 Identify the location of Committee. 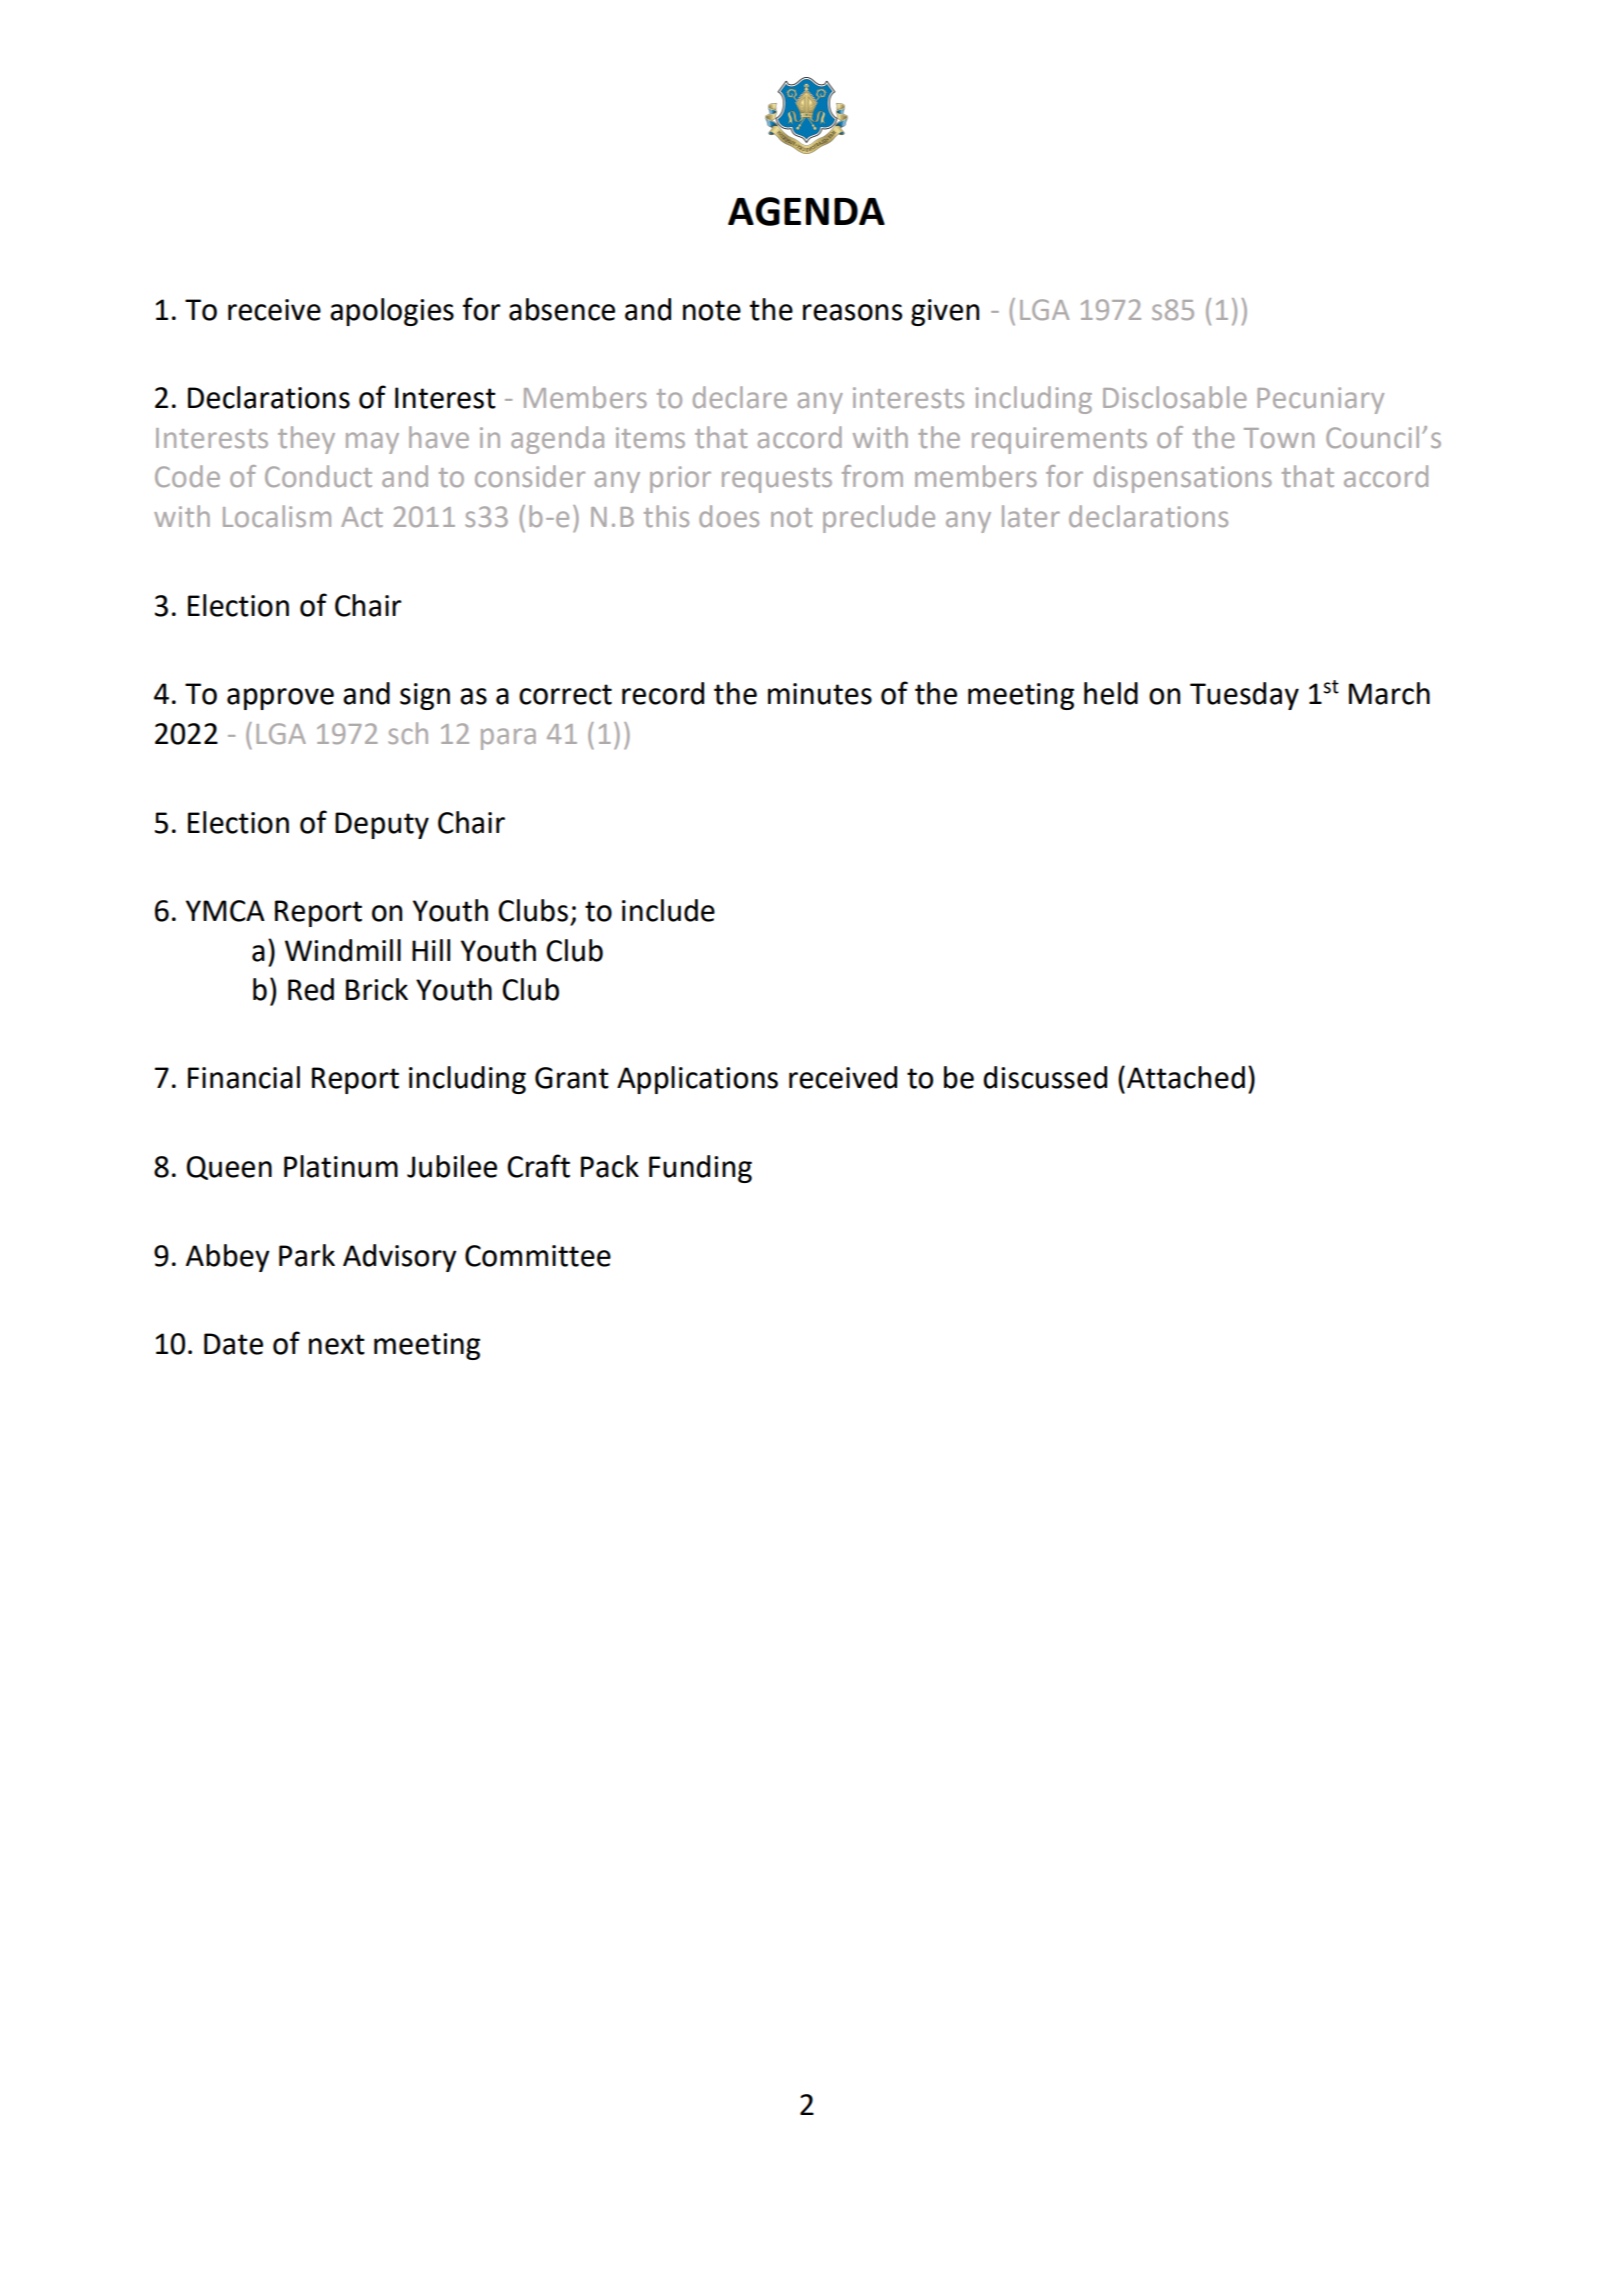
(538, 1256).
